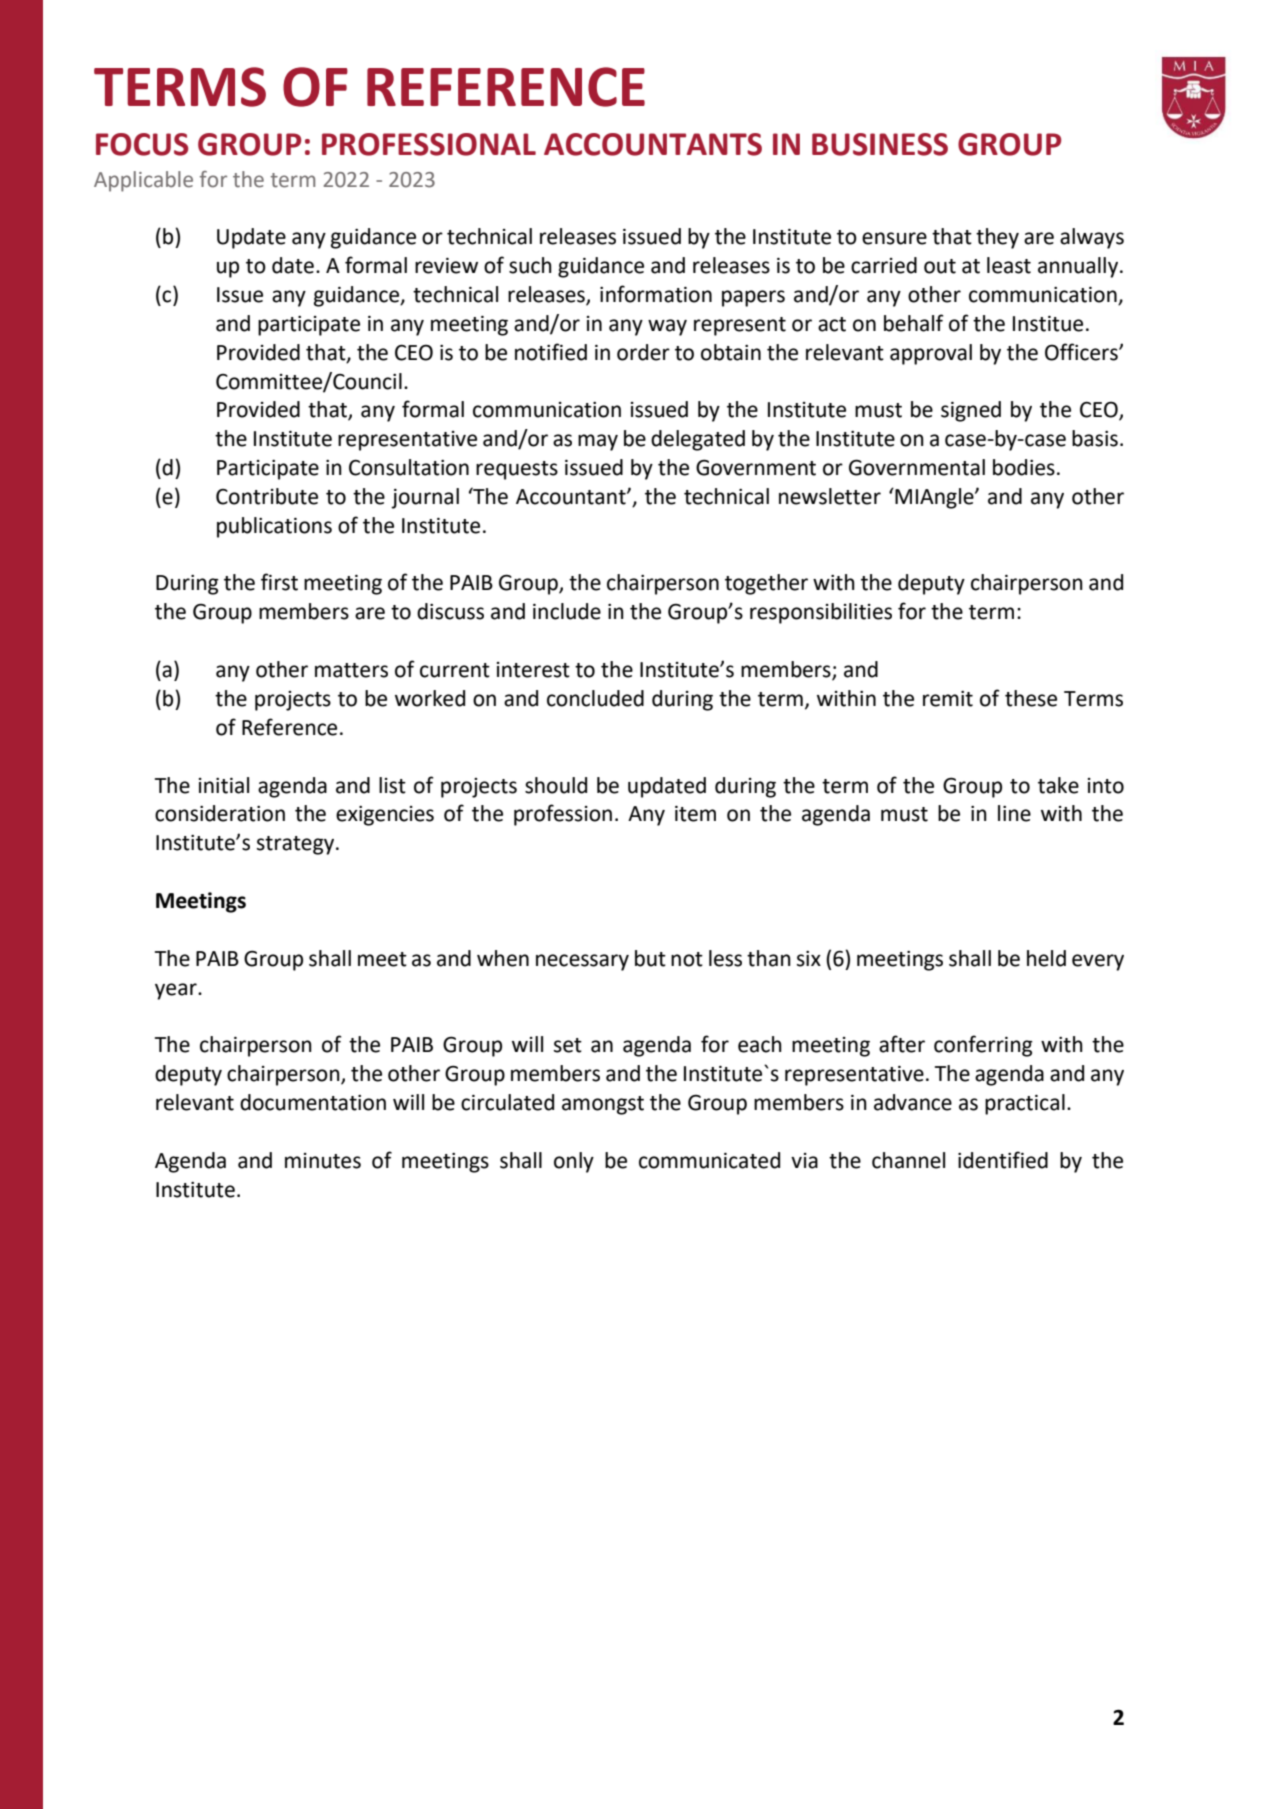 The height and width of the screenshot is (1809, 1279). What do you see at coordinates (530, 265) in the screenshot?
I see `such` at bounding box center [530, 265].
